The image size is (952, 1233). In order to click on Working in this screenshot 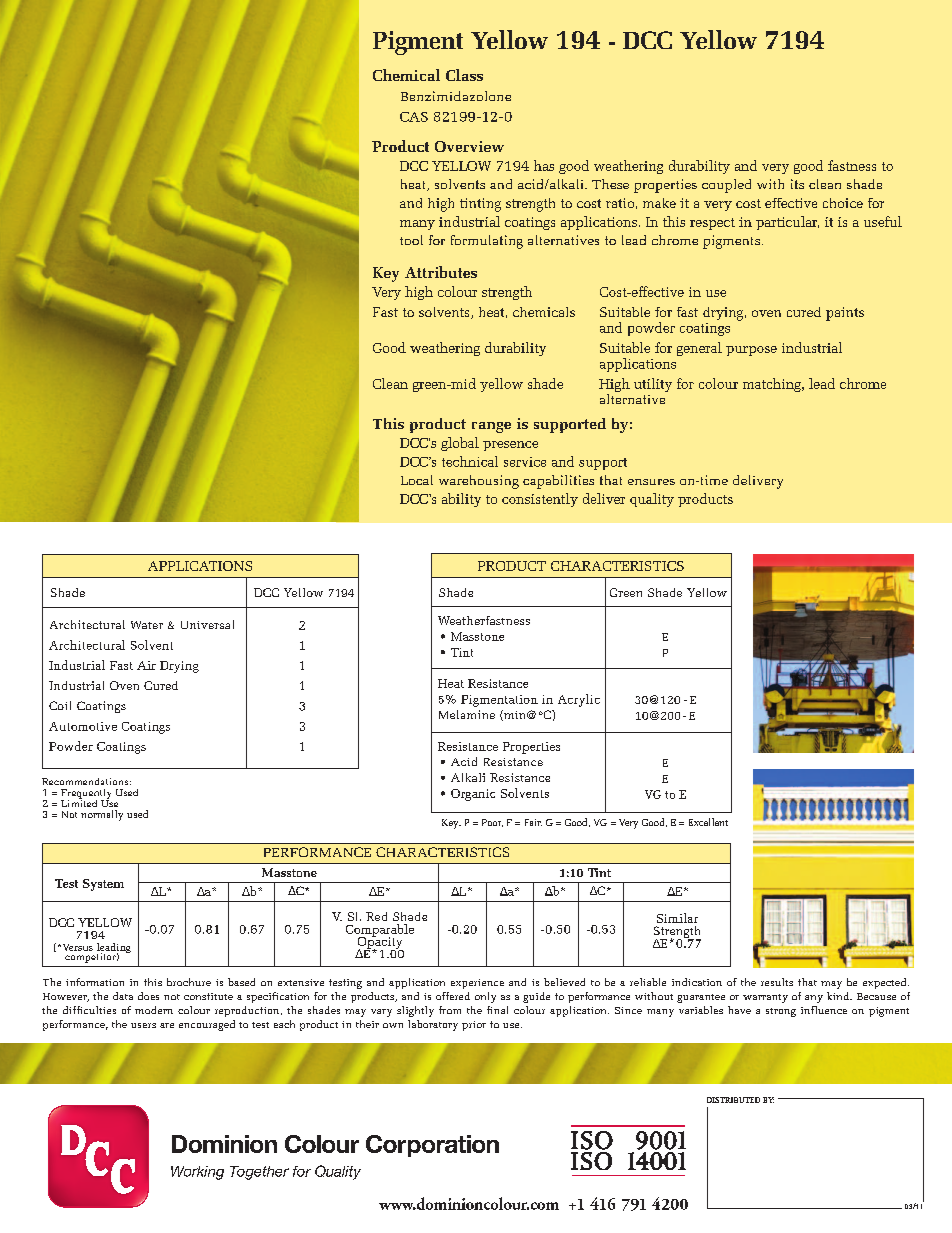, I will do `click(197, 1173)`.
